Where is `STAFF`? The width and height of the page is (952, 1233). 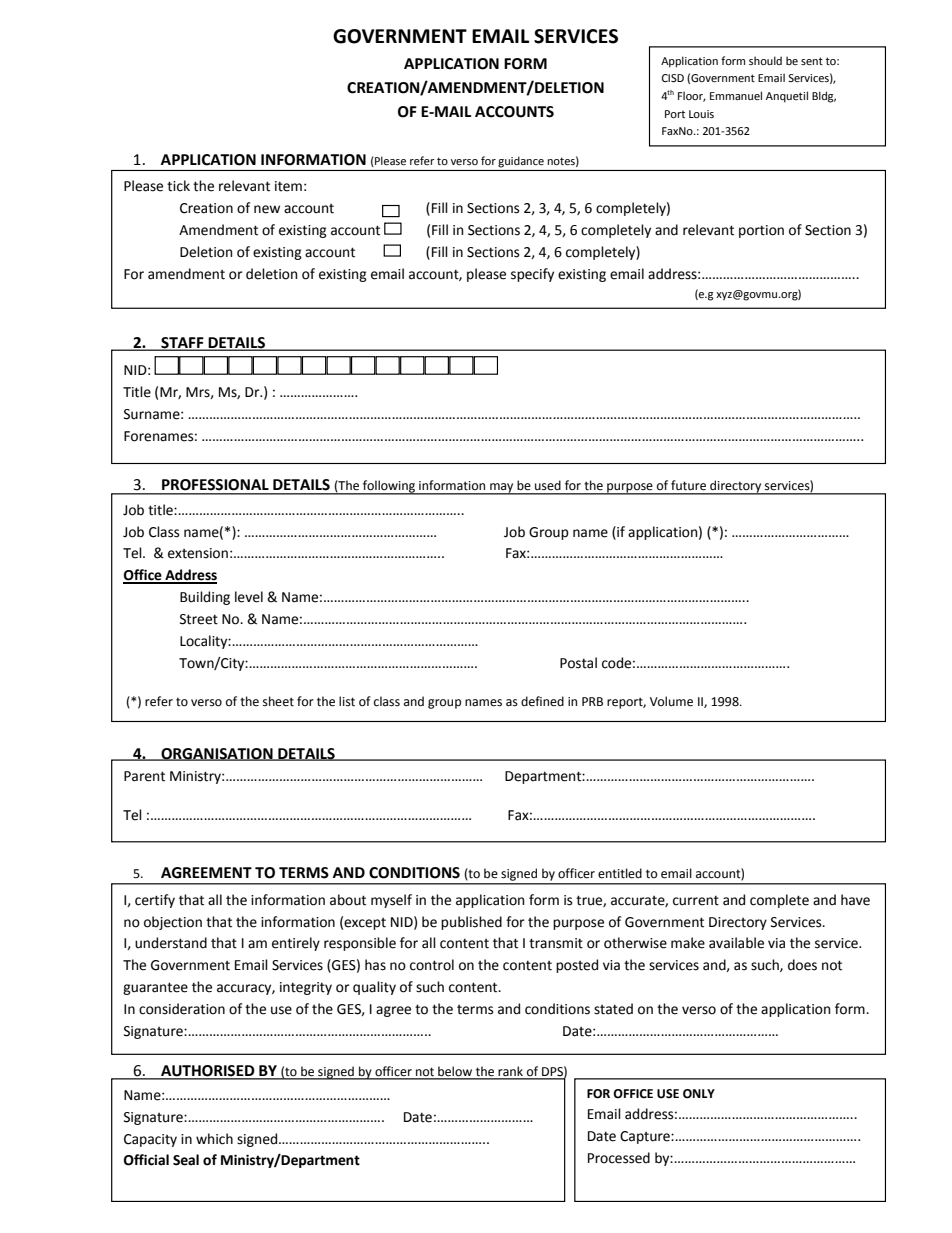 STAFF is located at coordinates (182, 344).
